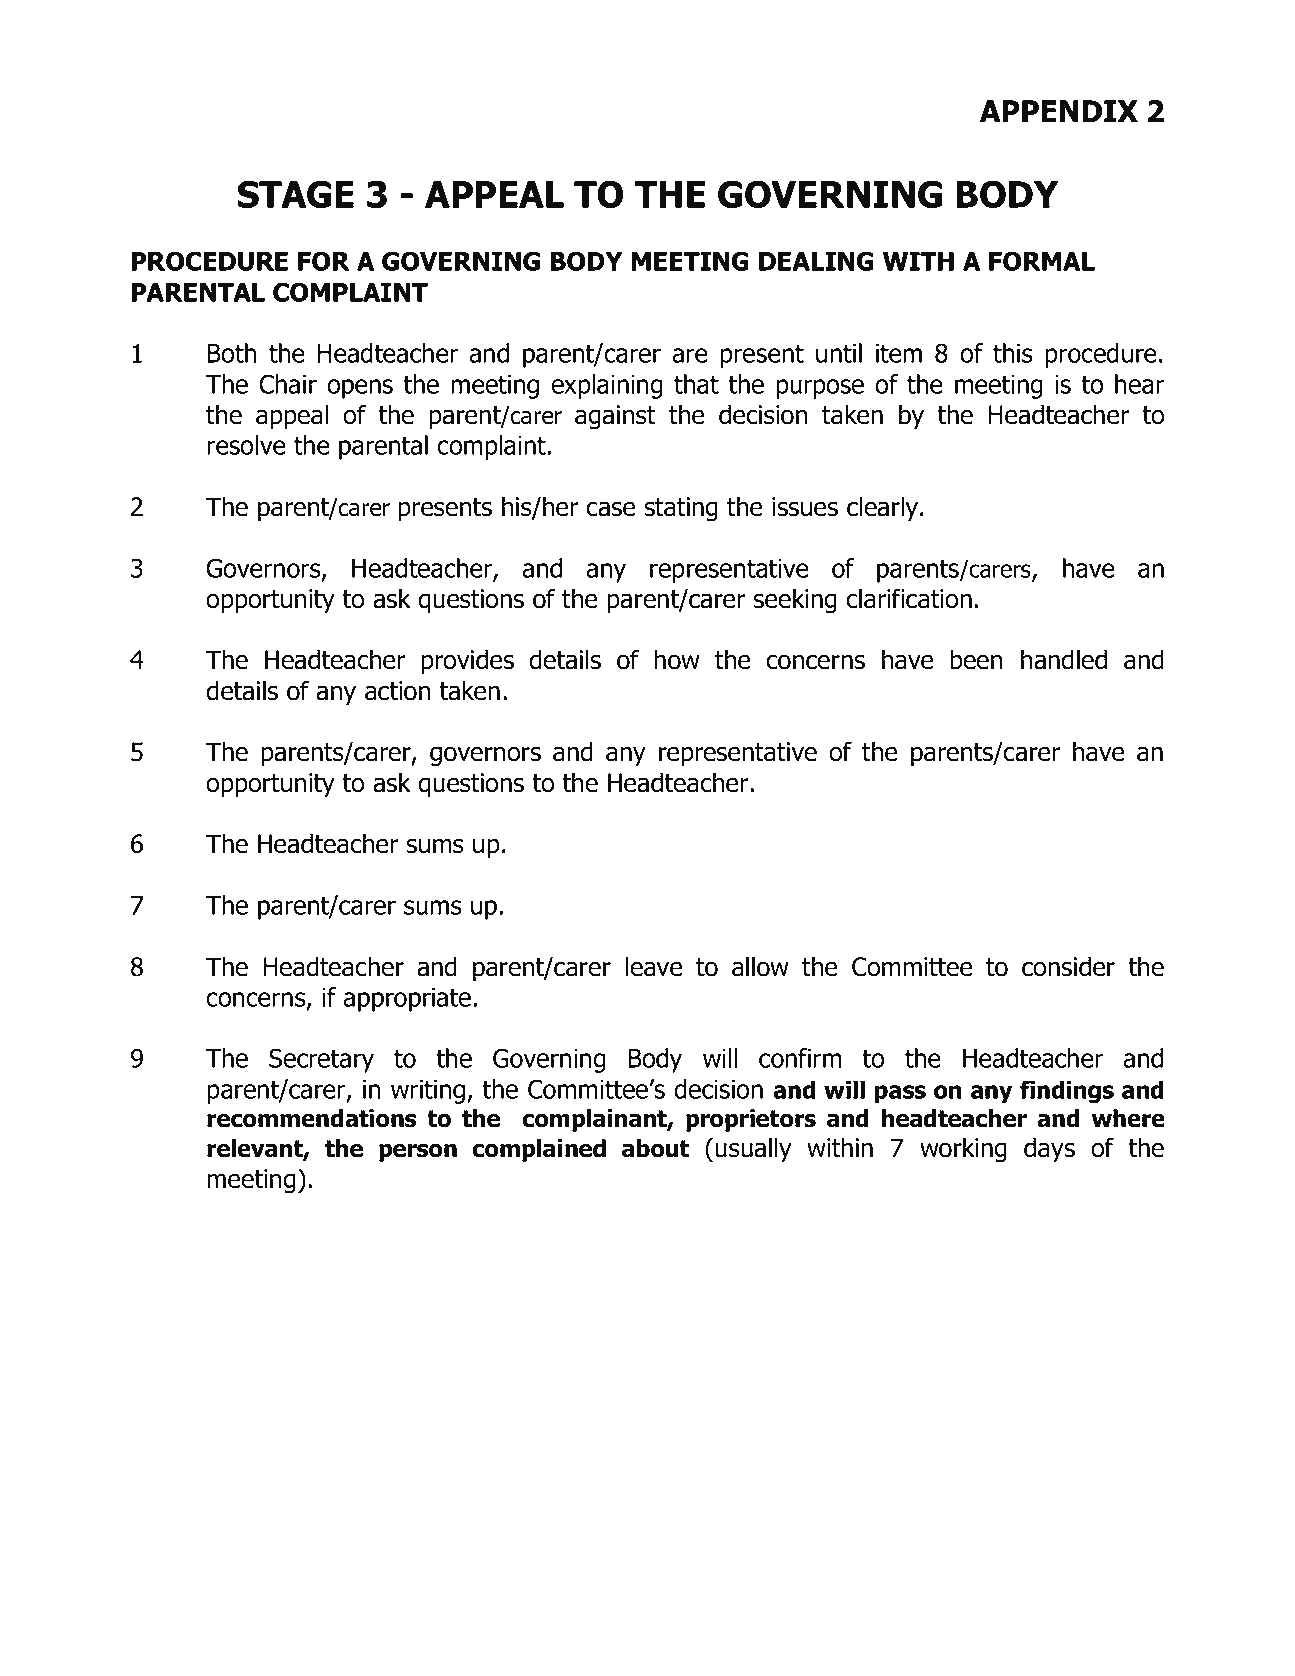 This screenshot has width=1295, height=1676. I want to click on that, so click(696, 384).
